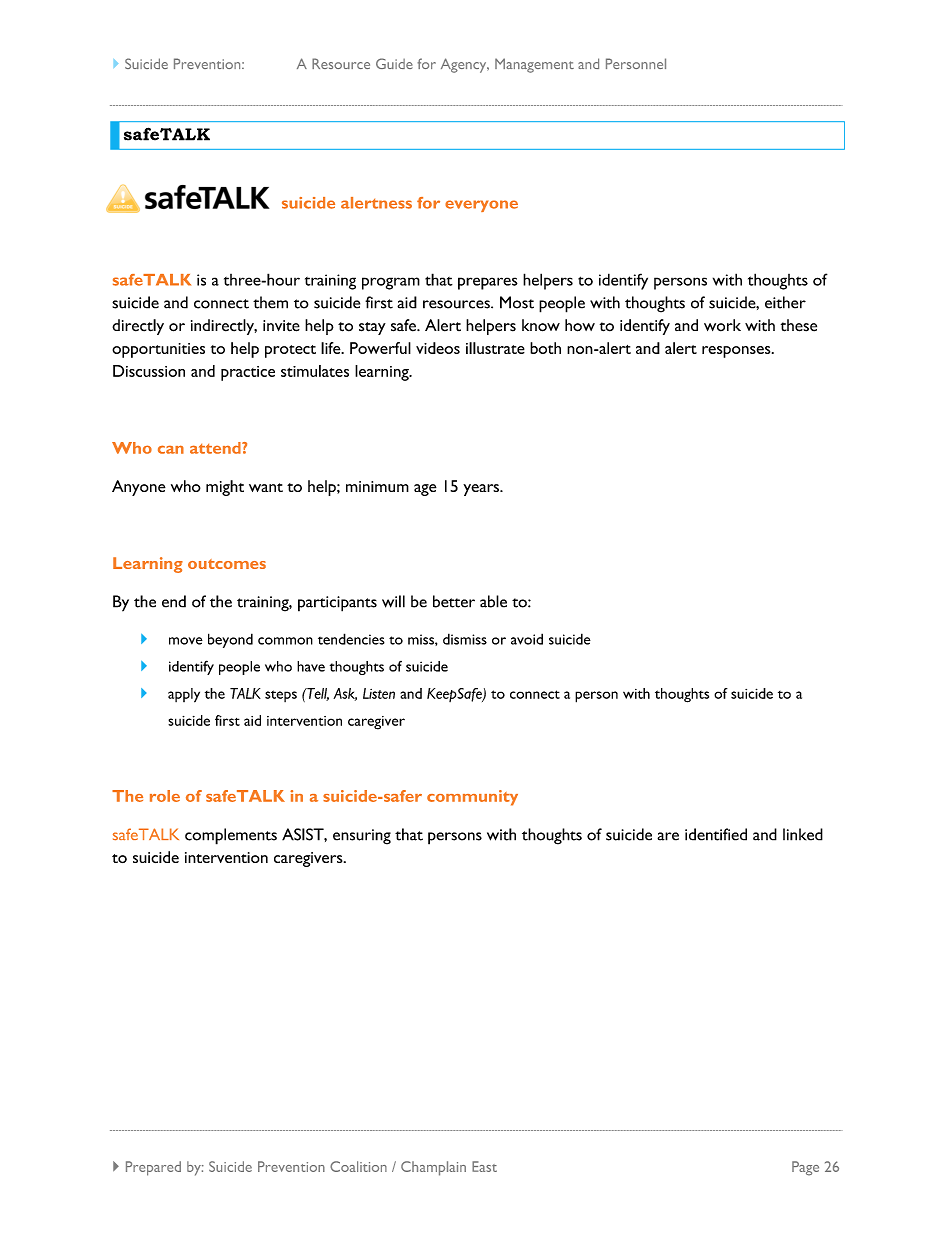 The width and height of the document is (952, 1233). Describe the element at coordinates (716, 834) in the document. I see `identified` at that location.
